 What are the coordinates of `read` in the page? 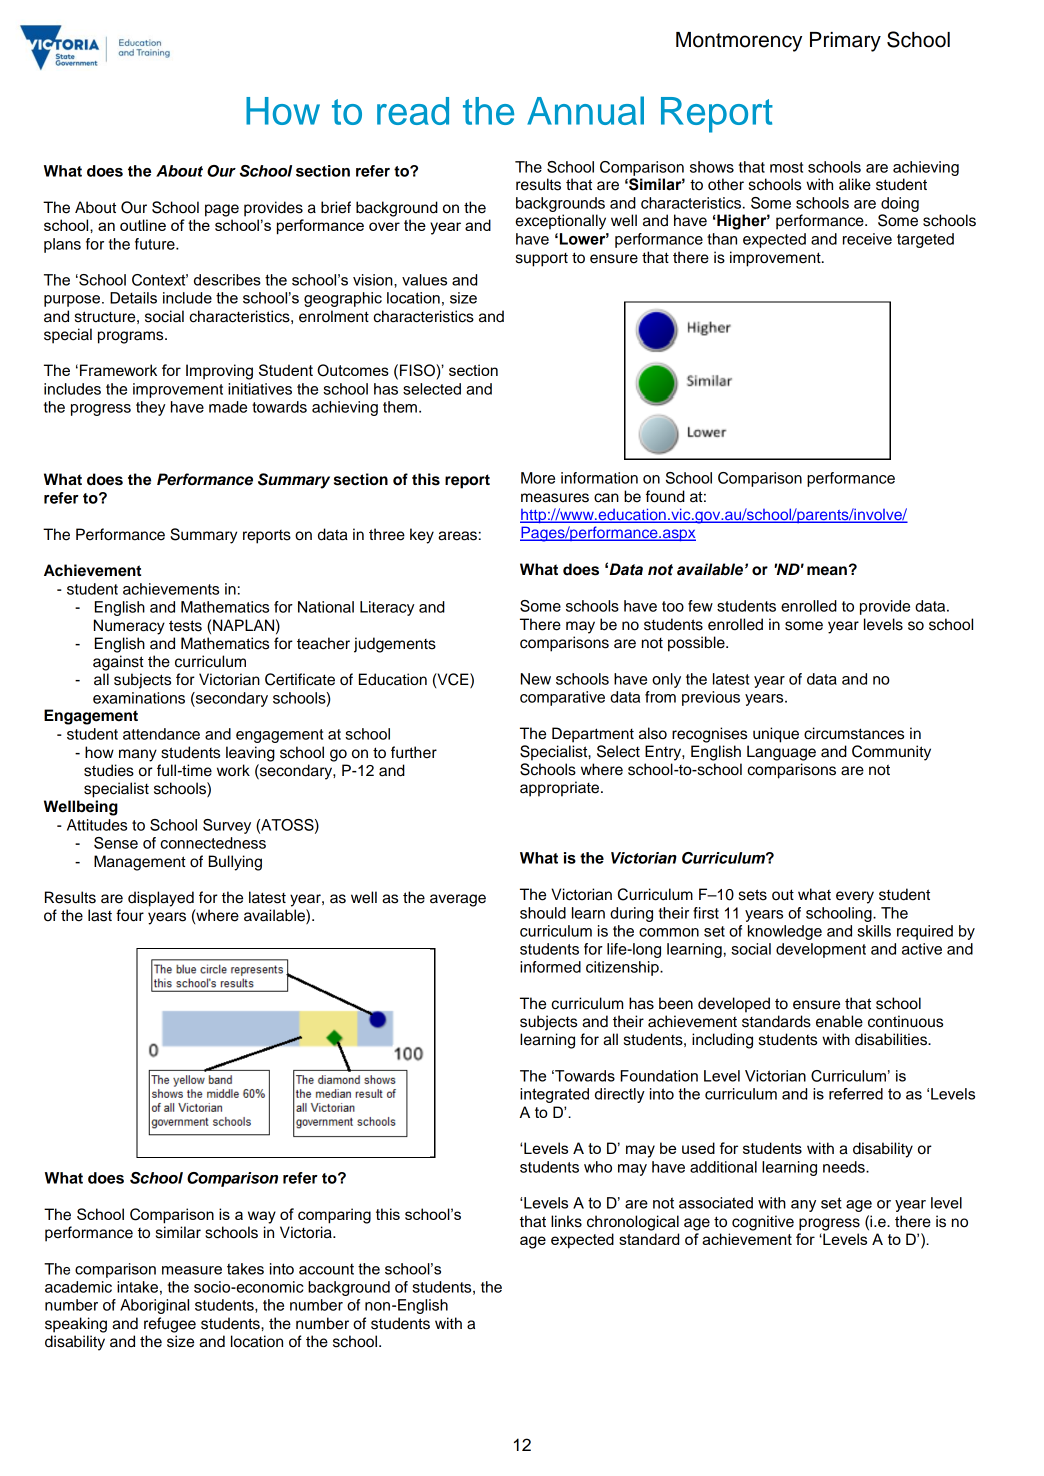 It's located at (413, 111).
